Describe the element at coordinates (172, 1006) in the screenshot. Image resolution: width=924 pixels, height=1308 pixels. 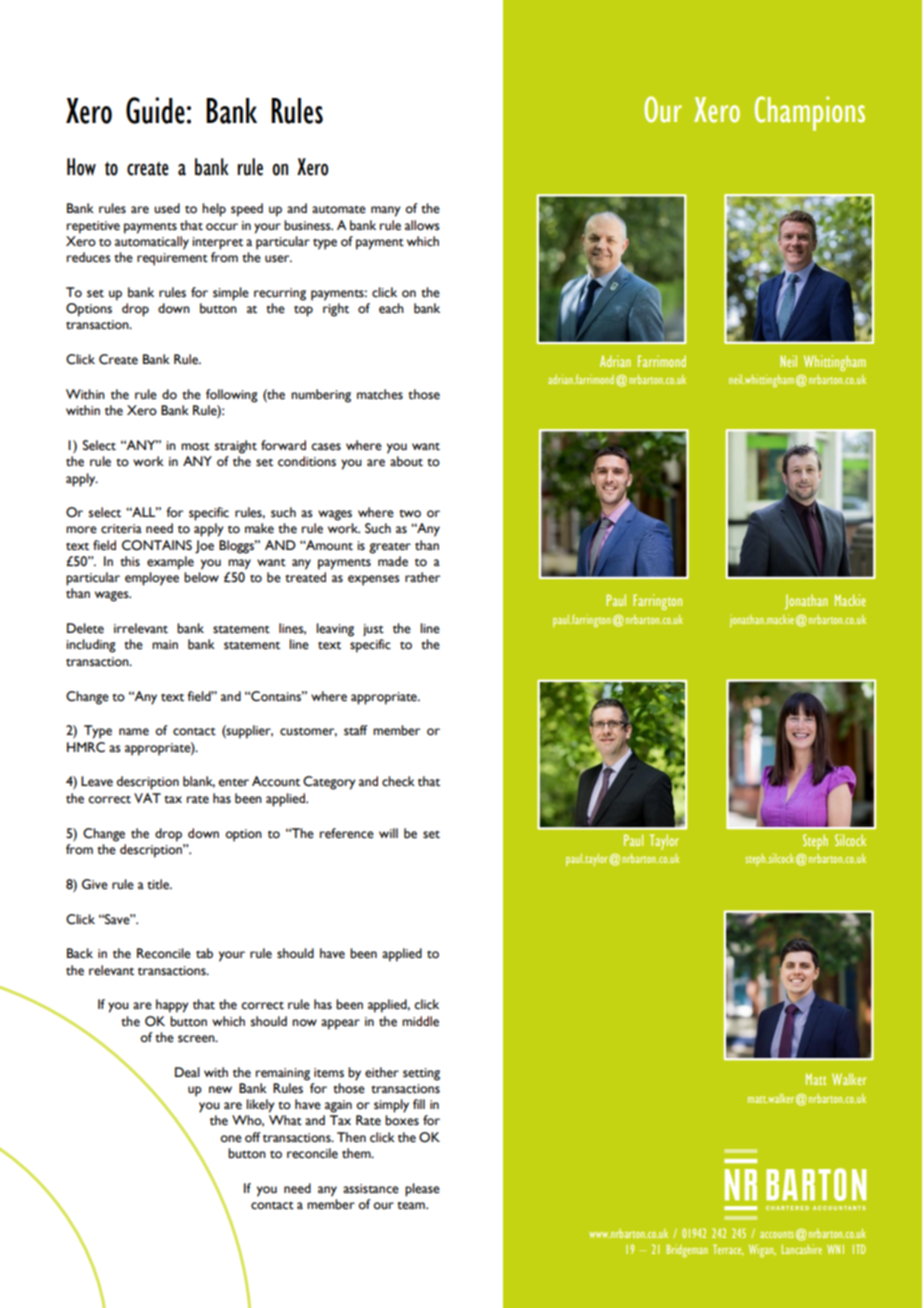
I see `happy` at that location.
